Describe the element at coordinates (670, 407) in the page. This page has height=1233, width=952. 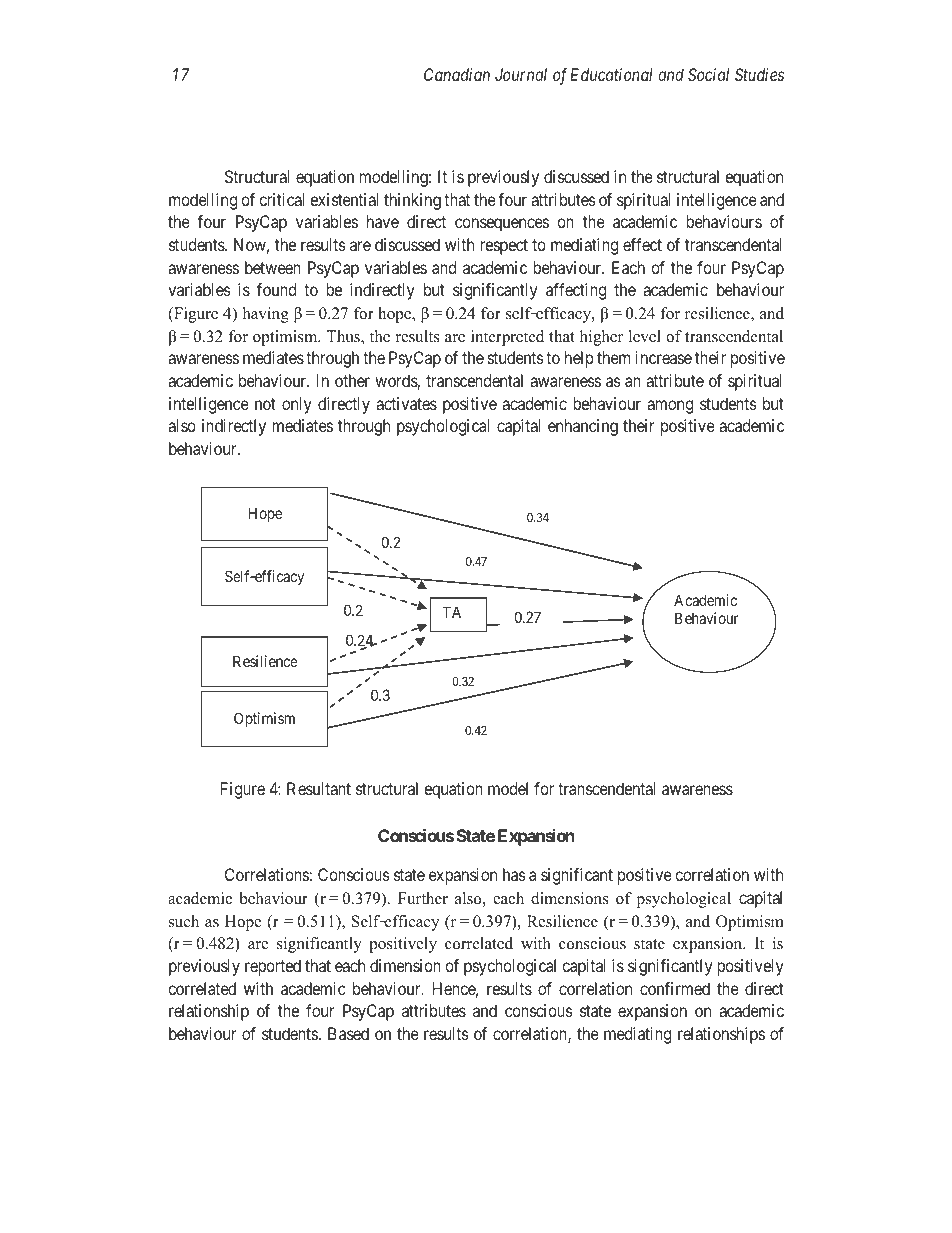
I see `among` at that location.
